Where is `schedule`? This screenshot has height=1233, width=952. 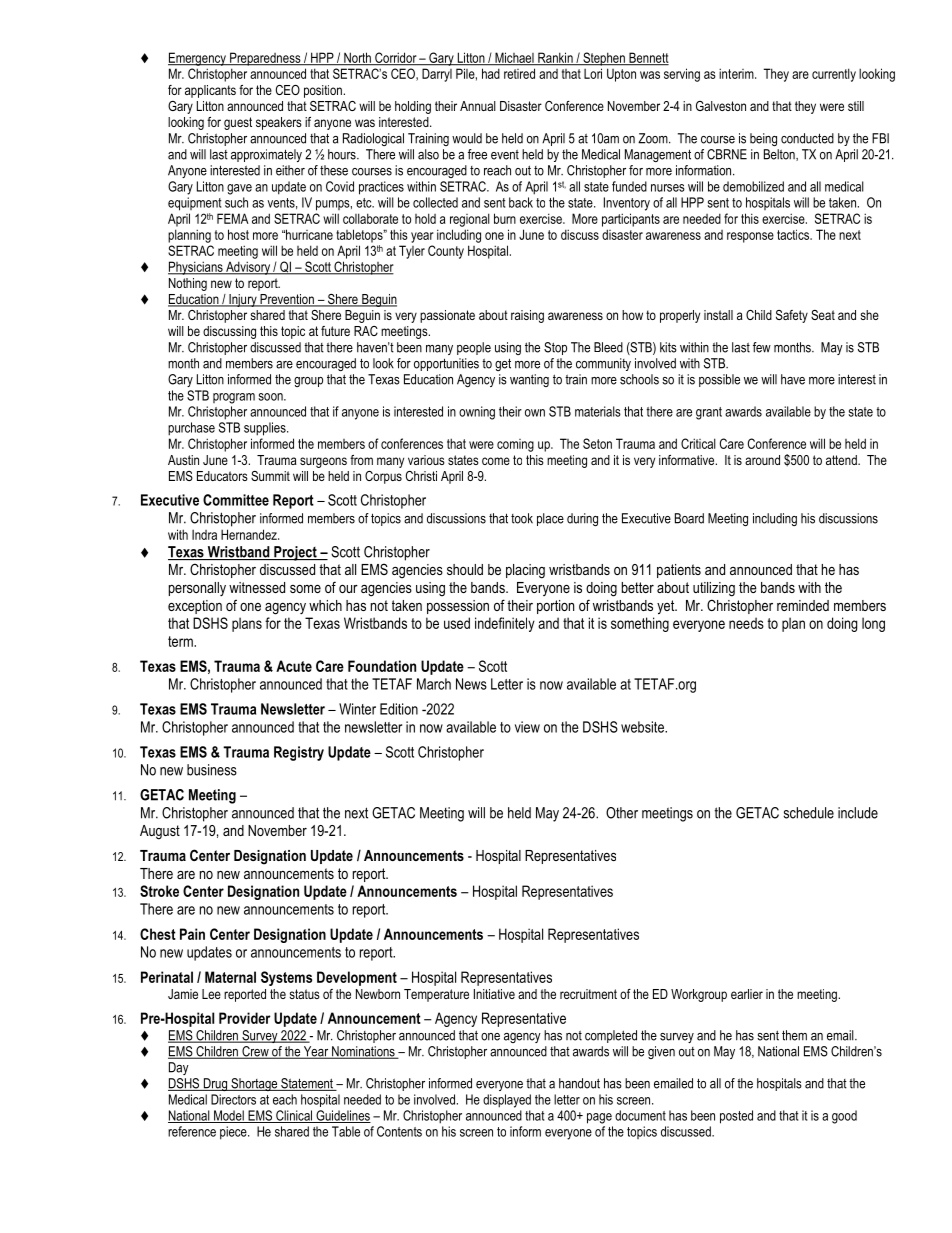 schedule is located at coordinates (809, 813).
